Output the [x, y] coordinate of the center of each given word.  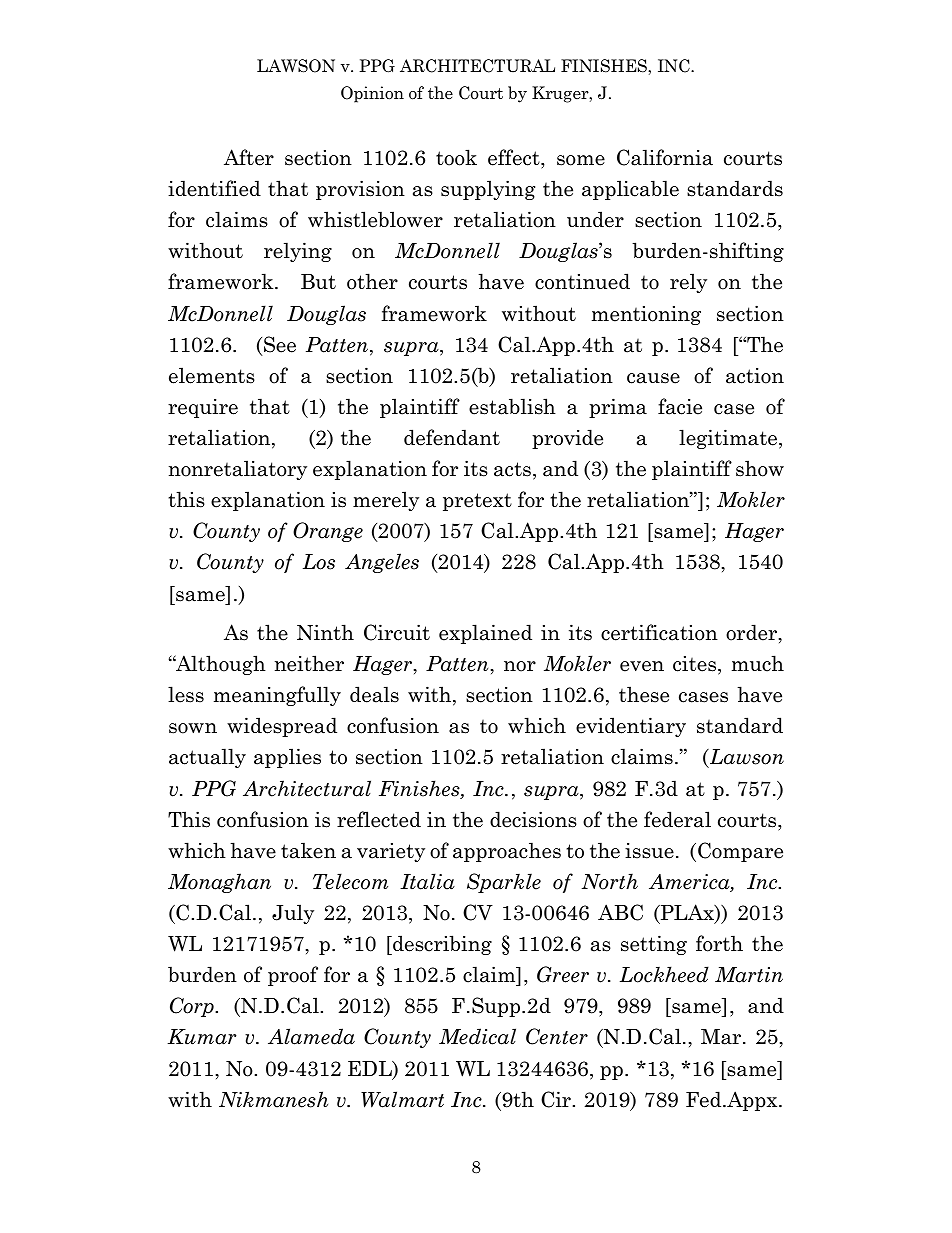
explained [485, 634]
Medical [477, 1036]
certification [659, 632]
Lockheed [664, 974]
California [665, 157]
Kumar [202, 1037]
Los [319, 562]
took [456, 157]
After [249, 157]
